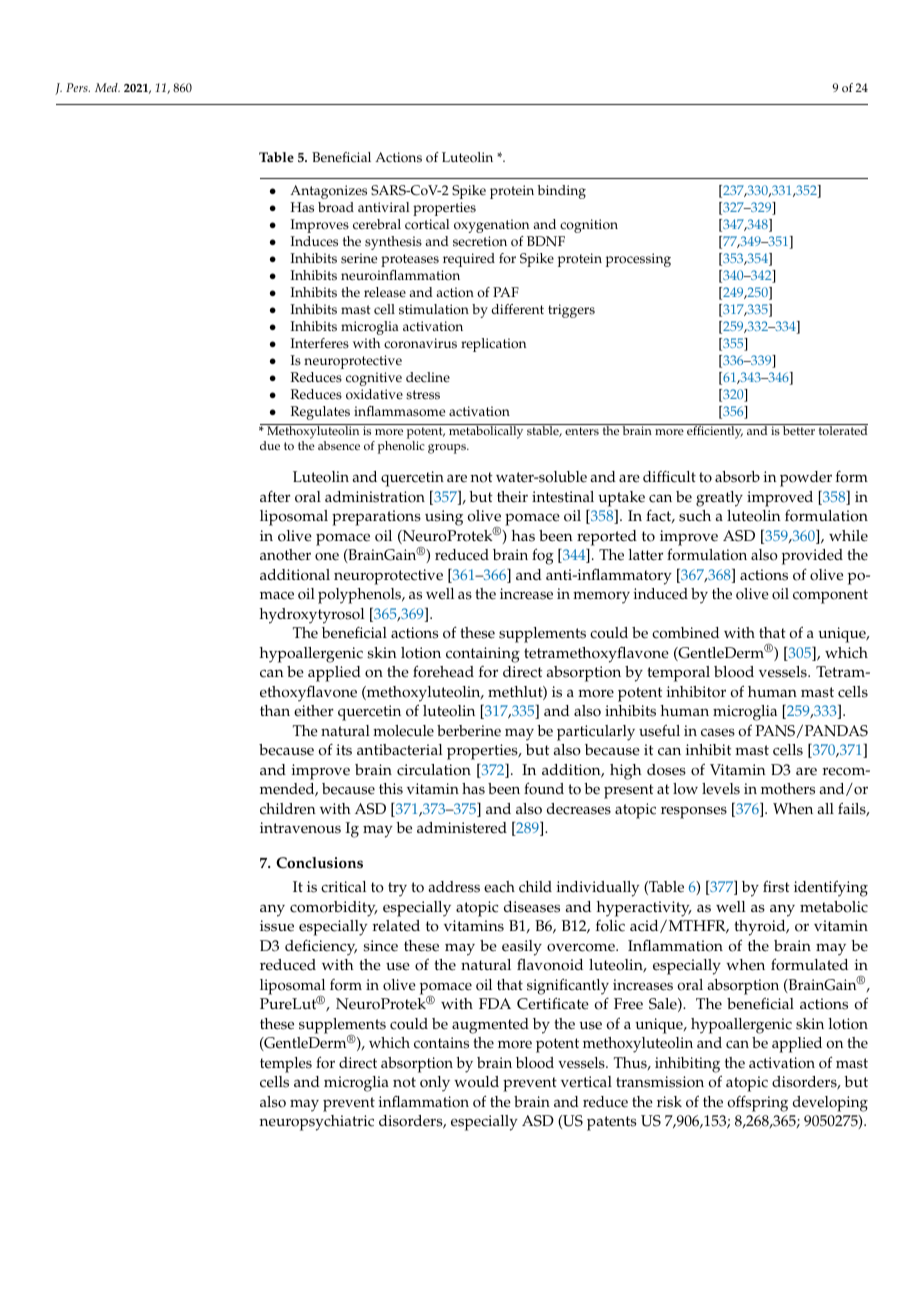 The width and height of the screenshot is (924, 1308). I want to click on absorb, so click(737, 477).
